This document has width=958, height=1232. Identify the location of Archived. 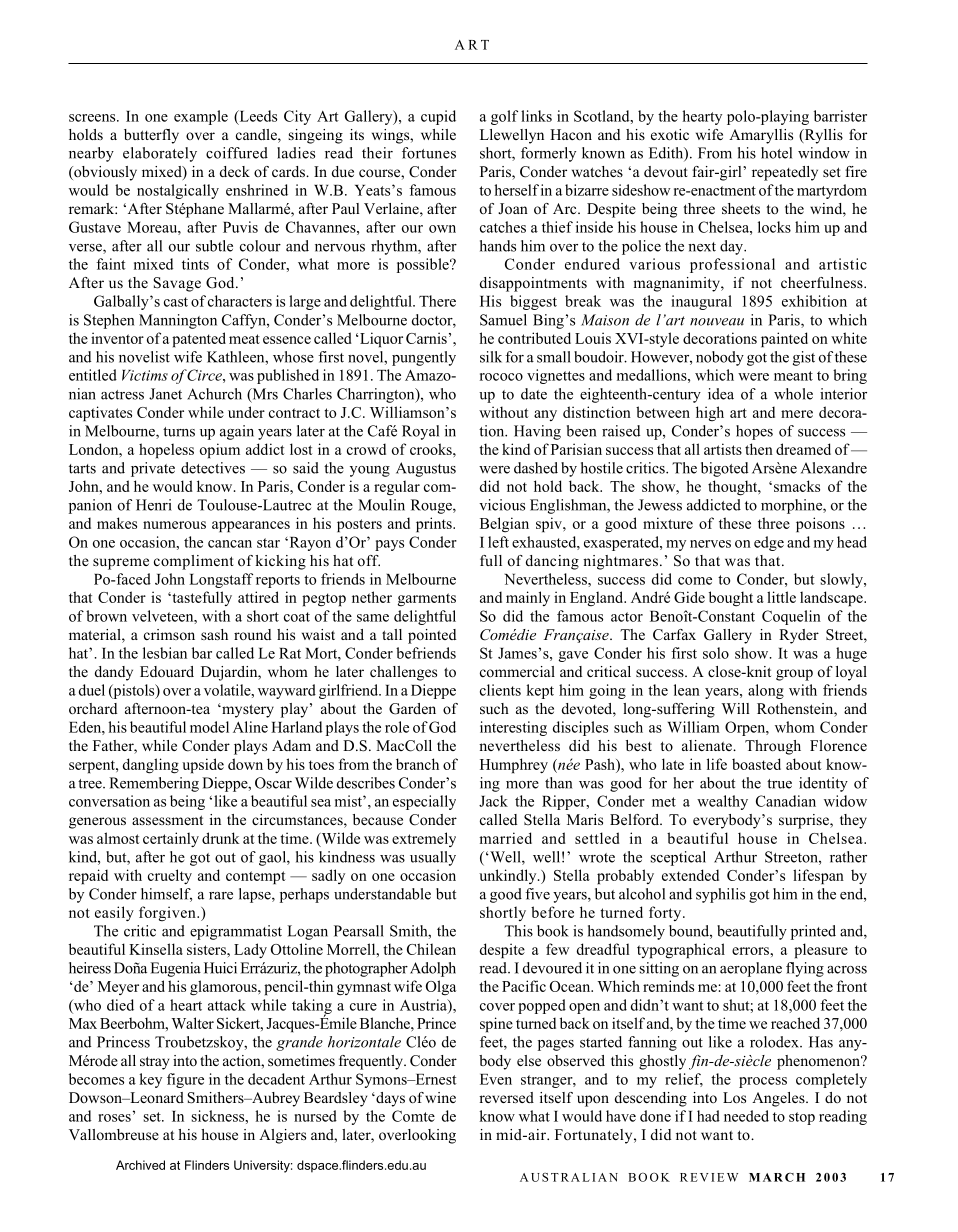
(140, 1165).
